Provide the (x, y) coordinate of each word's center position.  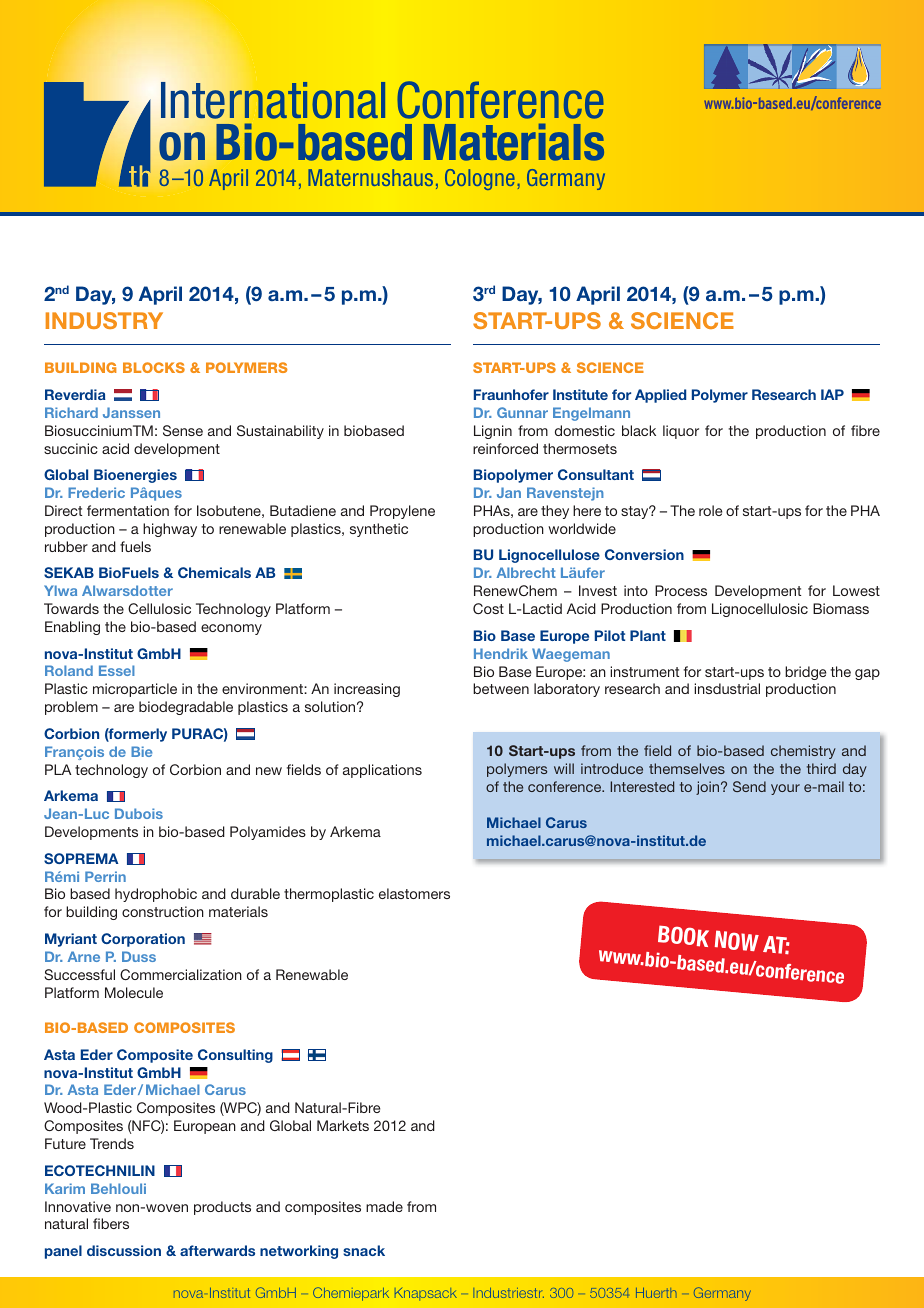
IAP (832, 394)
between (501, 688)
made (384, 1206)
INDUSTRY (104, 320)
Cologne (480, 179)
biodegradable (186, 708)
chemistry (803, 752)
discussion (124, 1250)
